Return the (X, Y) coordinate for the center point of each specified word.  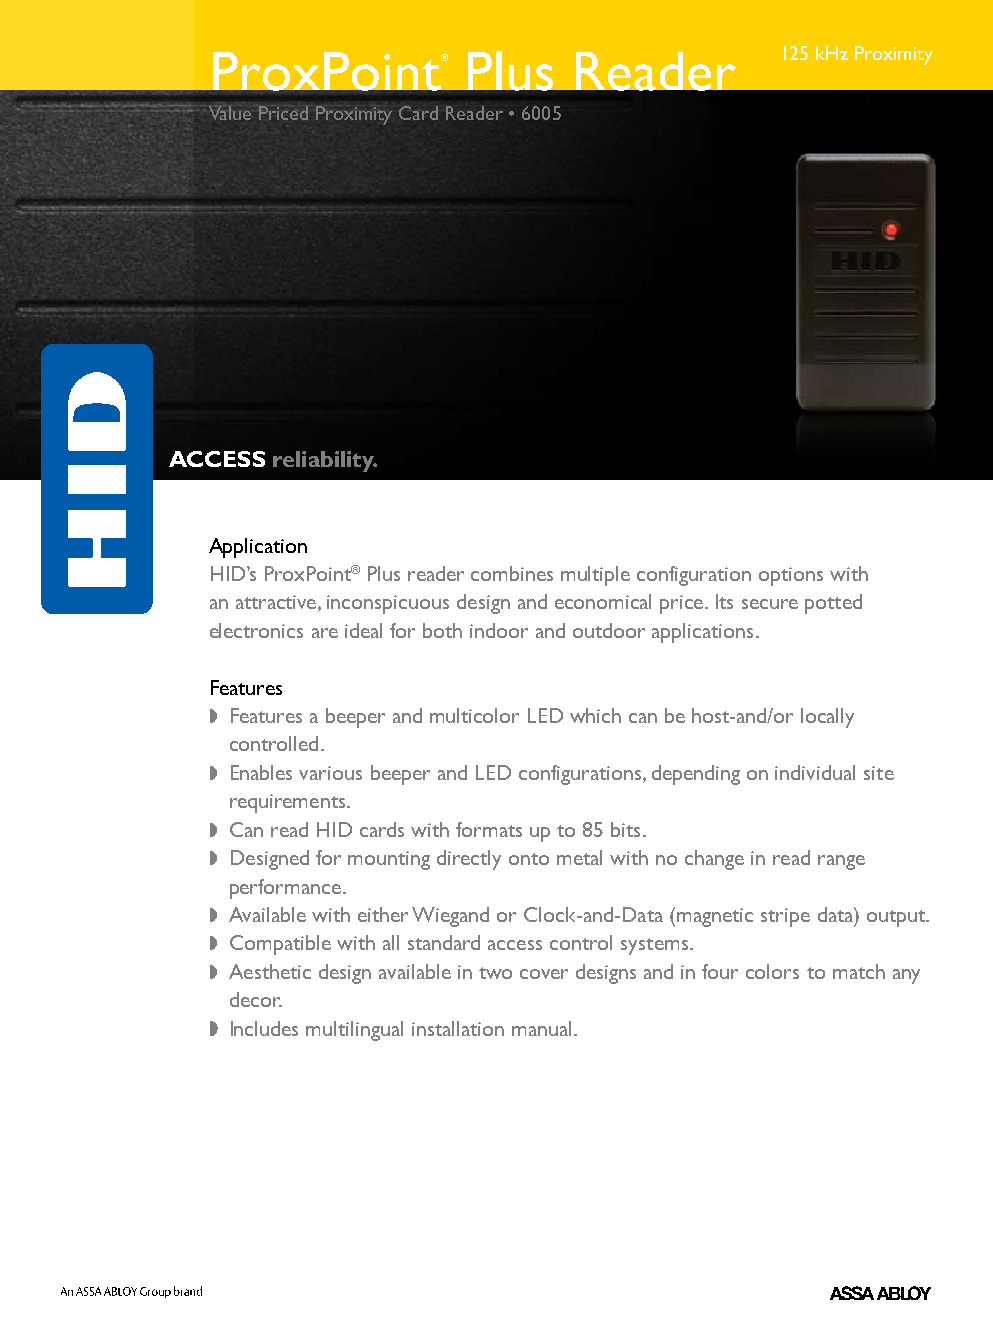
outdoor (609, 630)
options (791, 576)
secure (770, 604)
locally (827, 718)
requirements (289, 803)
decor (256, 999)
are (325, 633)
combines (512, 573)
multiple (595, 576)
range (841, 862)
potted (833, 604)
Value (230, 113)
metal (579, 857)
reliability (325, 461)
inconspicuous (388, 604)
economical (603, 601)
